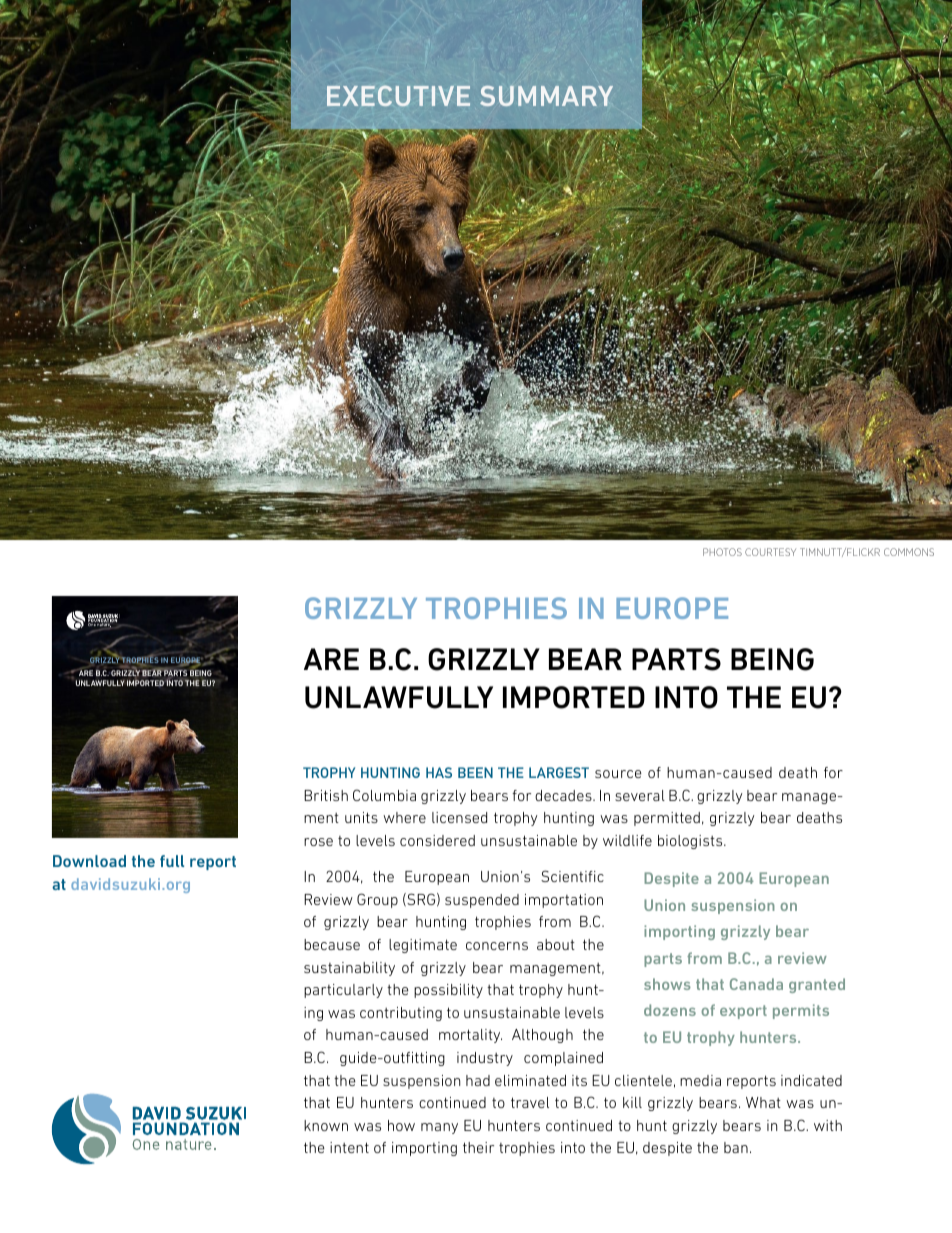 The height and width of the page is (1233, 952). Describe the element at coordinates (89, 861) in the page. I see `Download` at that location.
